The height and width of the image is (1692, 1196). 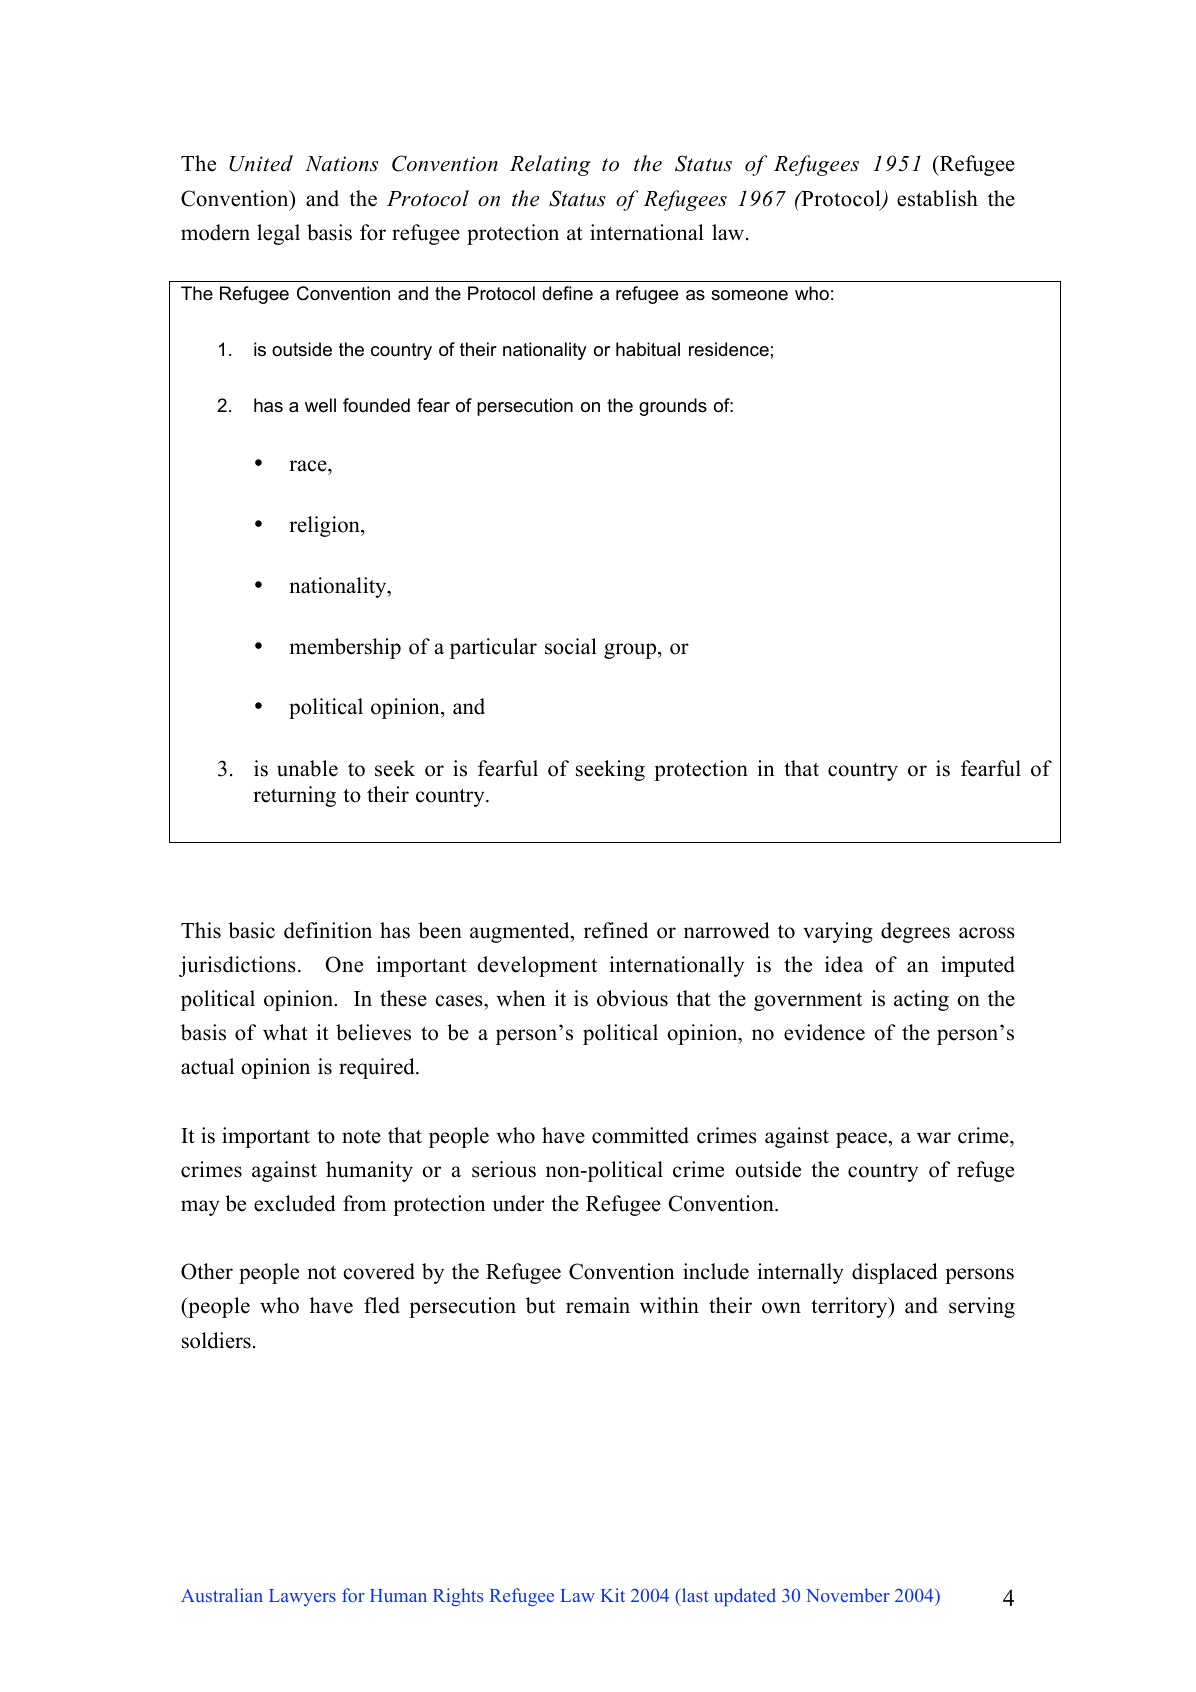 What do you see at coordinates (550, 165) in the image?
I see `Relating` at bounding box center [550, 165].
